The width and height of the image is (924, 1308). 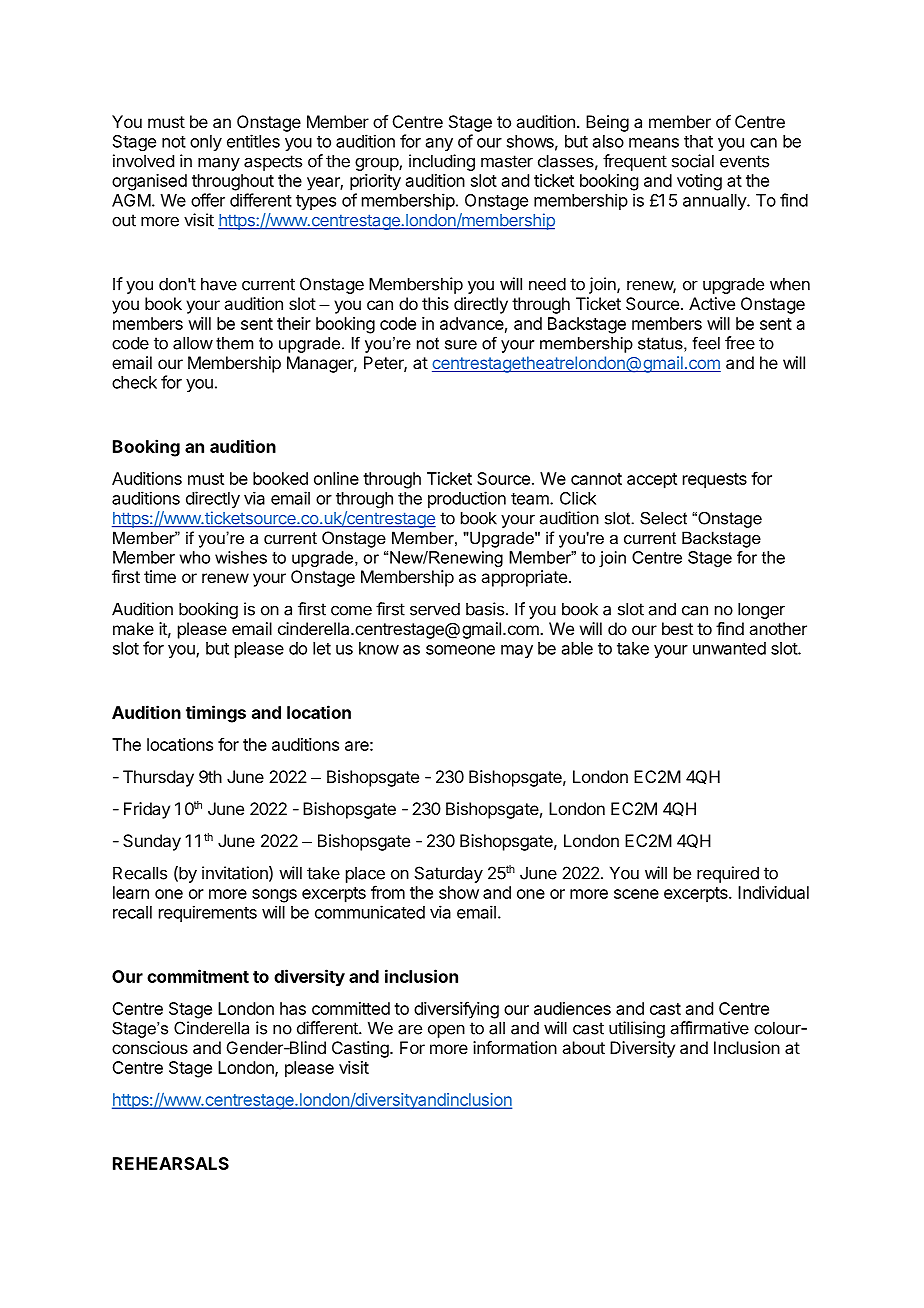 What do you see at coordinates (467, 499) in the image?
I see `production` at bounding box center [467, 499].
